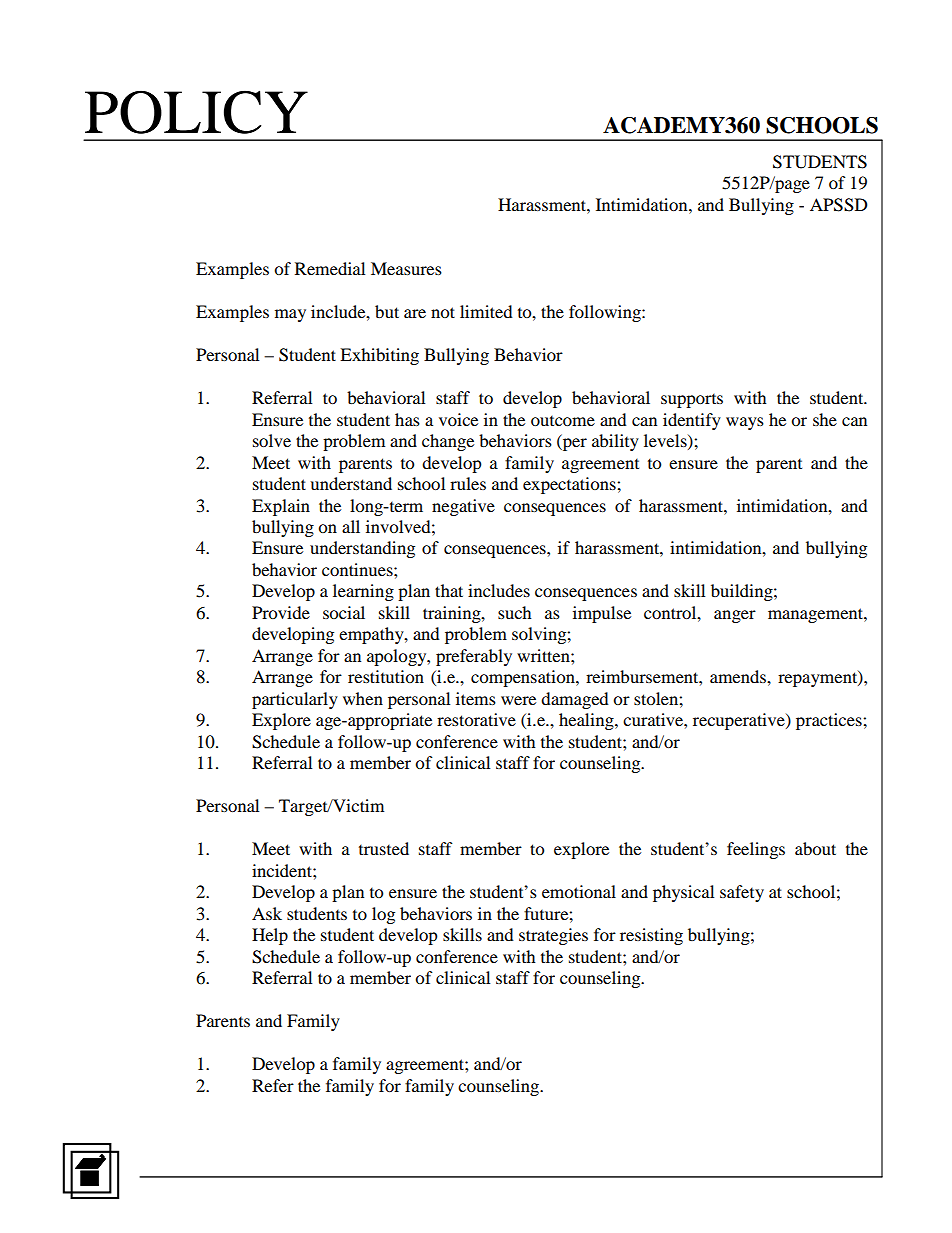  I want to click on particularly, so click(295, 700).
